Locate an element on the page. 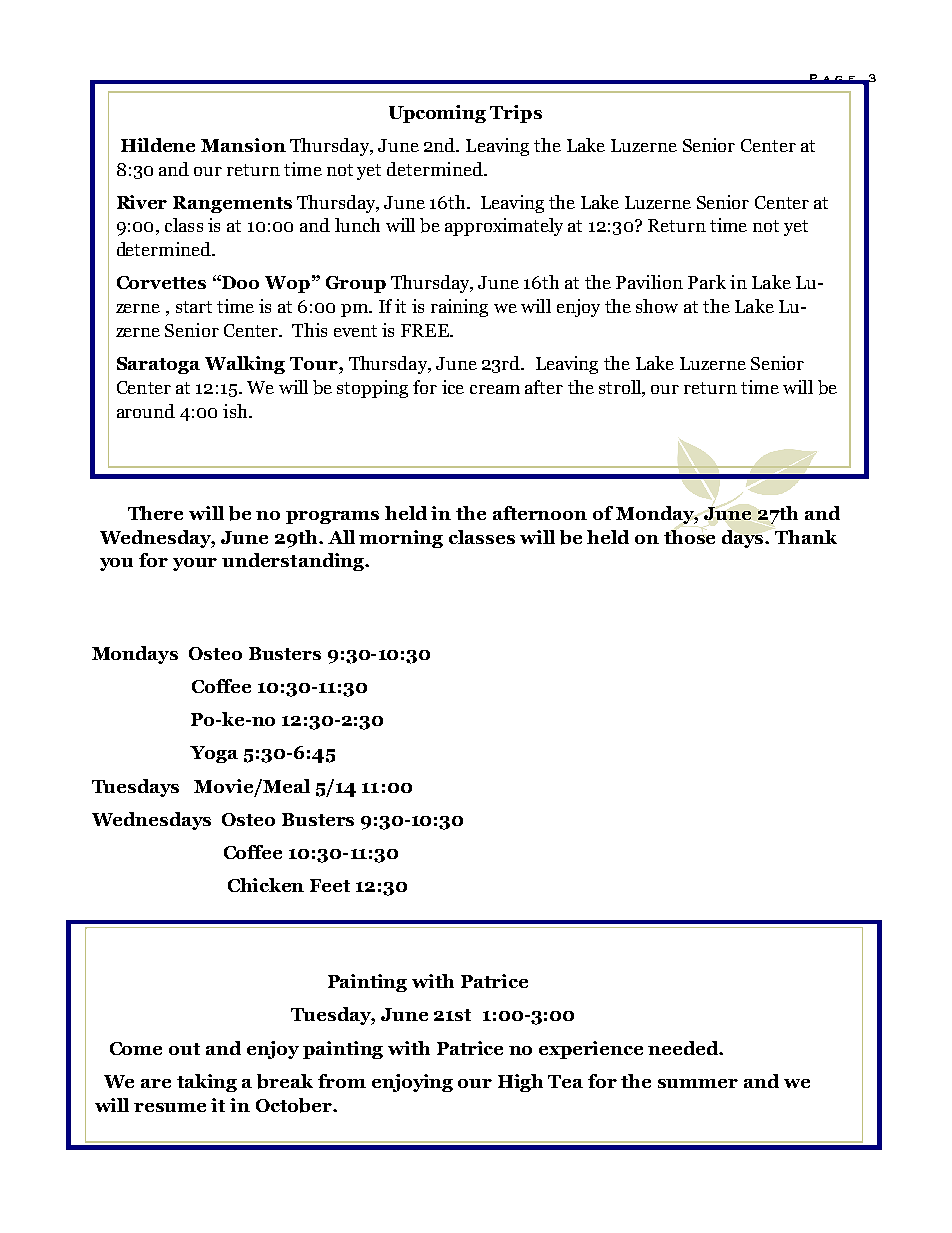  your is located at coordinates (195, 564).
